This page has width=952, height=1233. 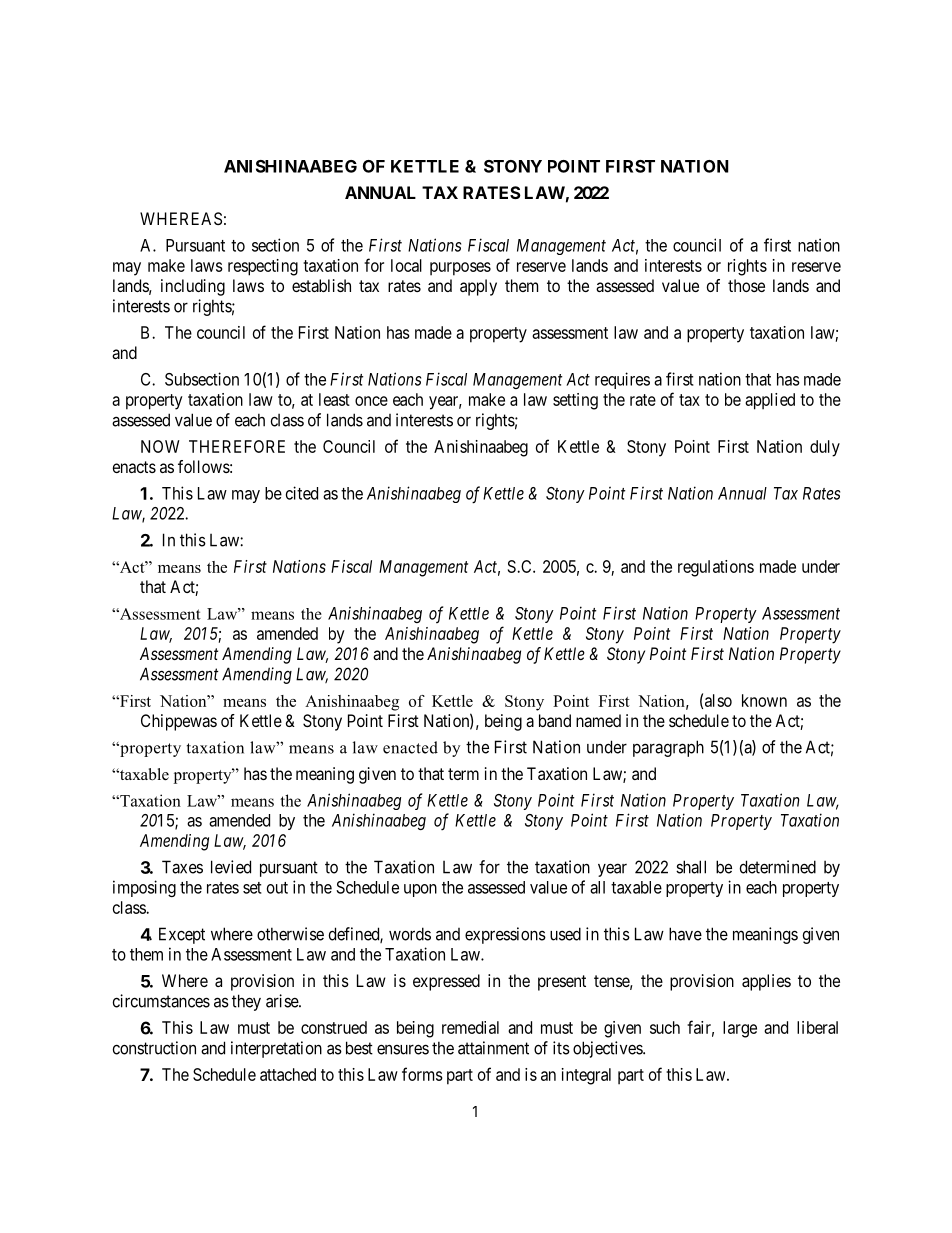 I want to click on enacted, so click(x=410, y=747).
